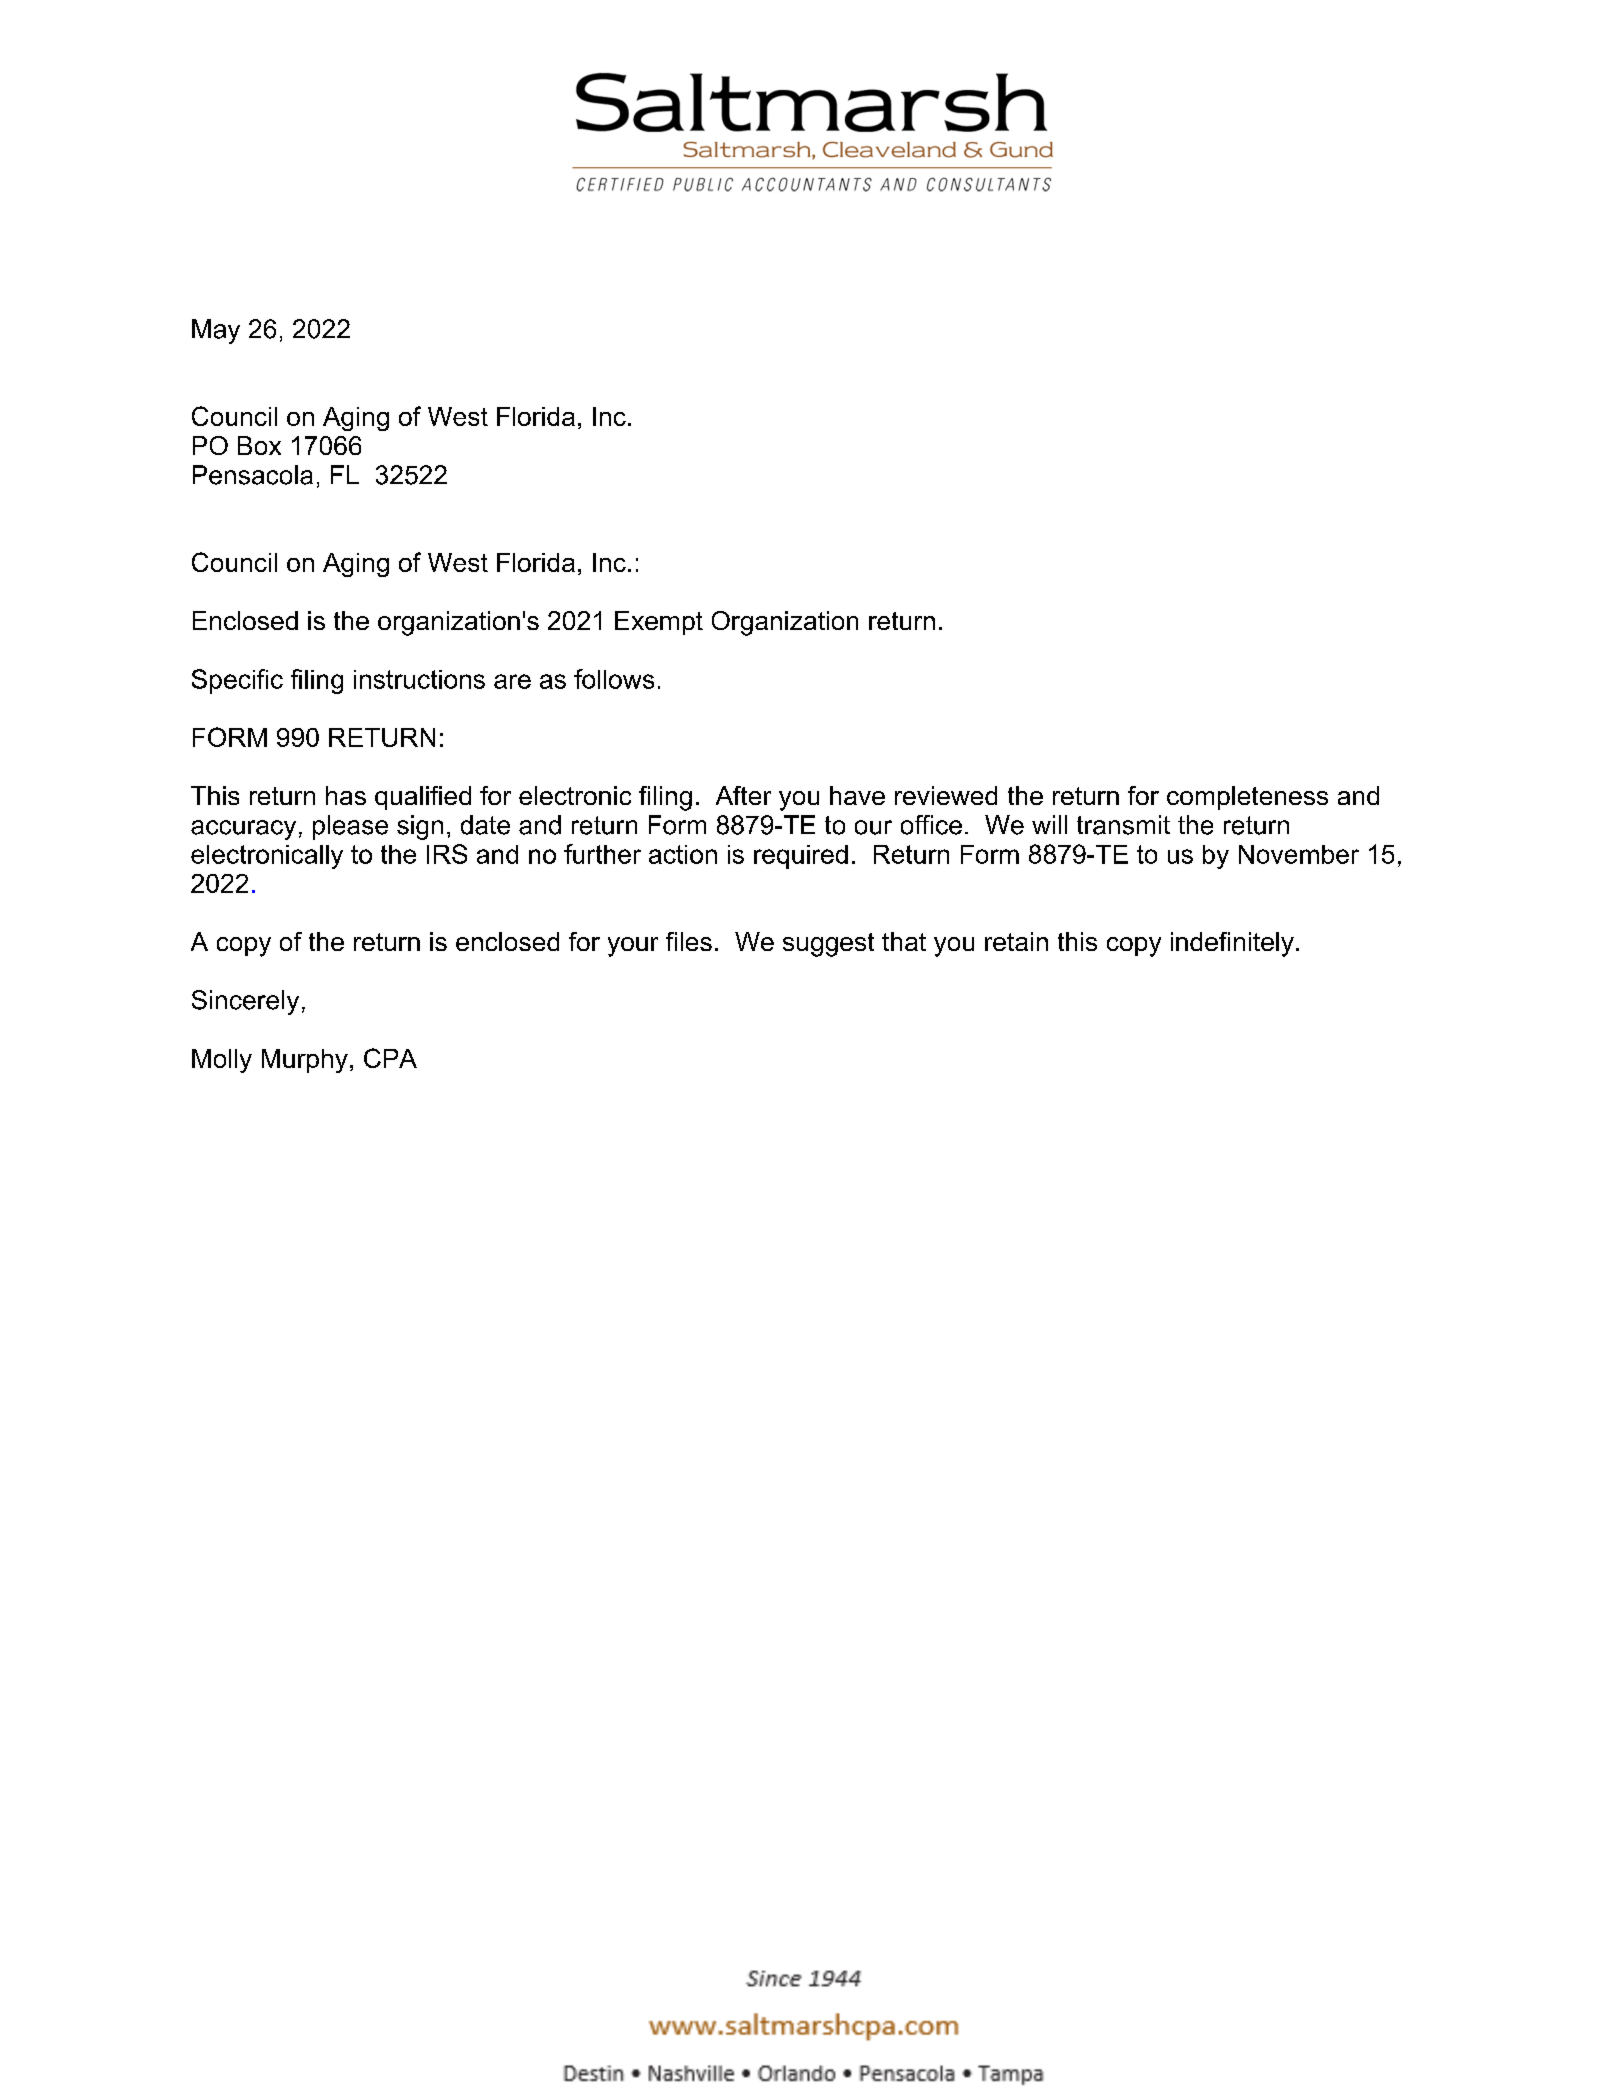 Image resolution: width=1620 pixels, height=2097 pixels. Describe the element at coordinates (828, 945) in the screenshot. I see `suggest` at that location.
